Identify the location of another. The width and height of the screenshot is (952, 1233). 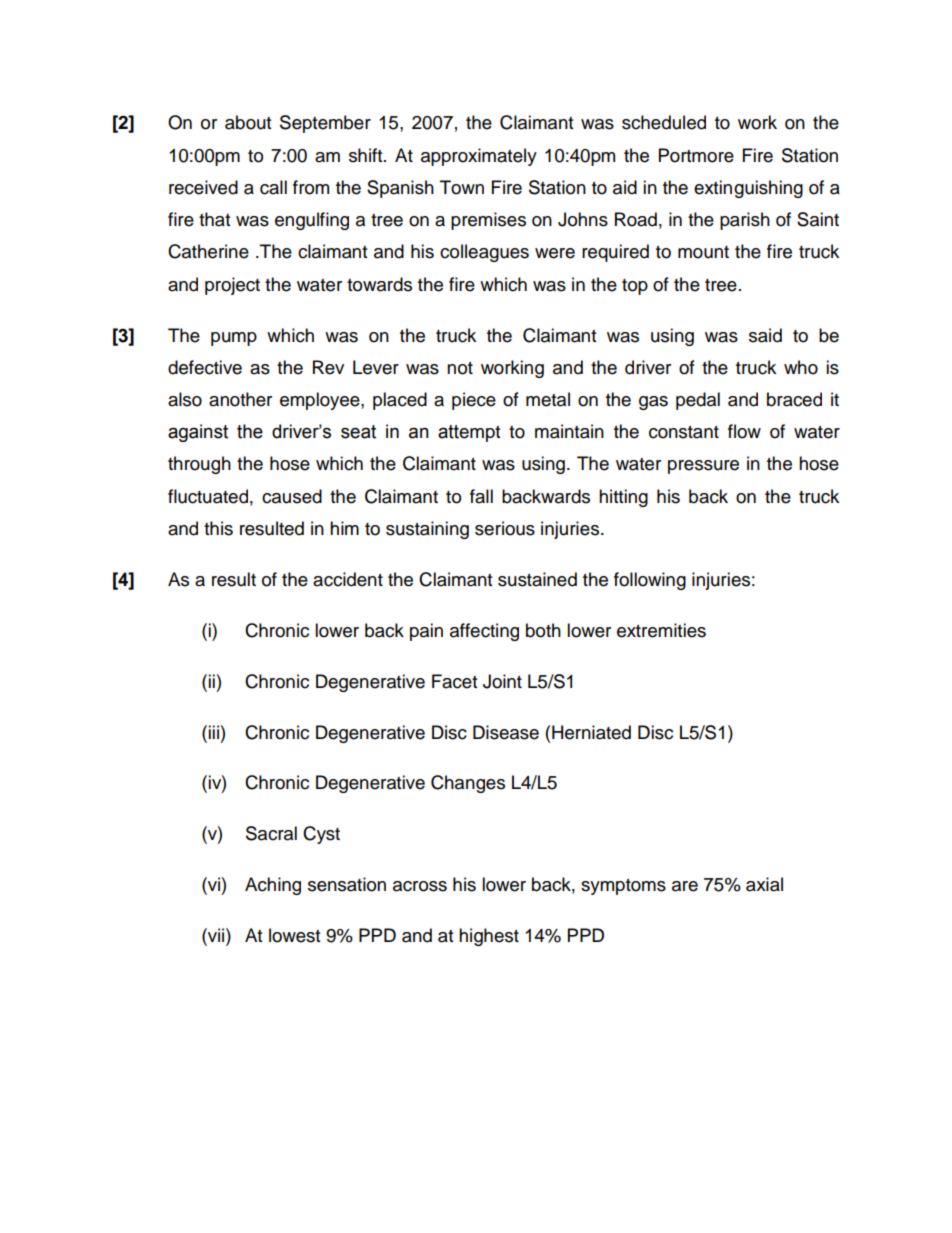
(240, 399).
